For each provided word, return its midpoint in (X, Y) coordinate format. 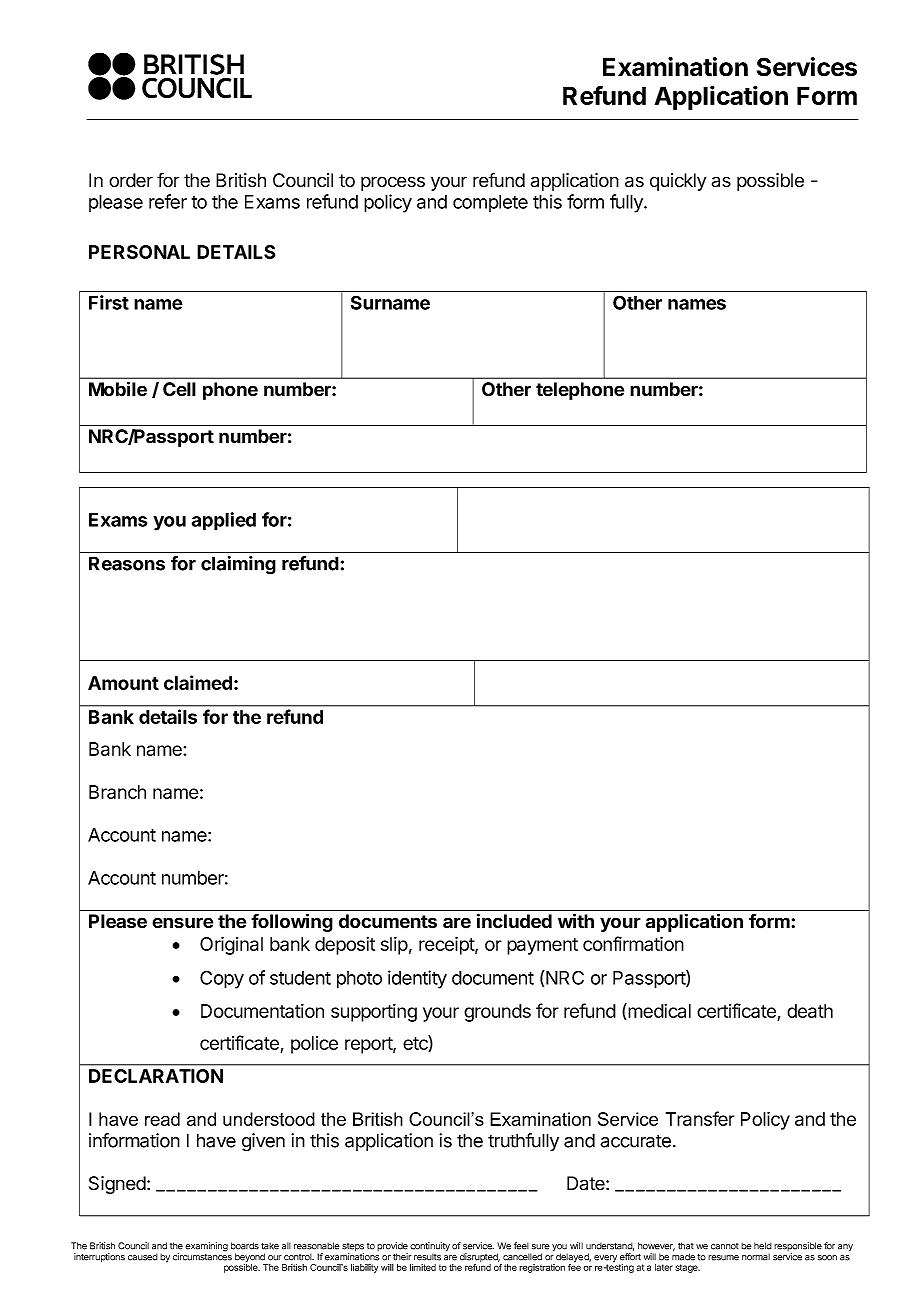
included (514, 921)
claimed (198, 682)
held (763, 1246)
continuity (430, 1248)
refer (168, 201)
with (576, 920)
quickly (678, 182)
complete (490, 203)
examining (206, 1247)
